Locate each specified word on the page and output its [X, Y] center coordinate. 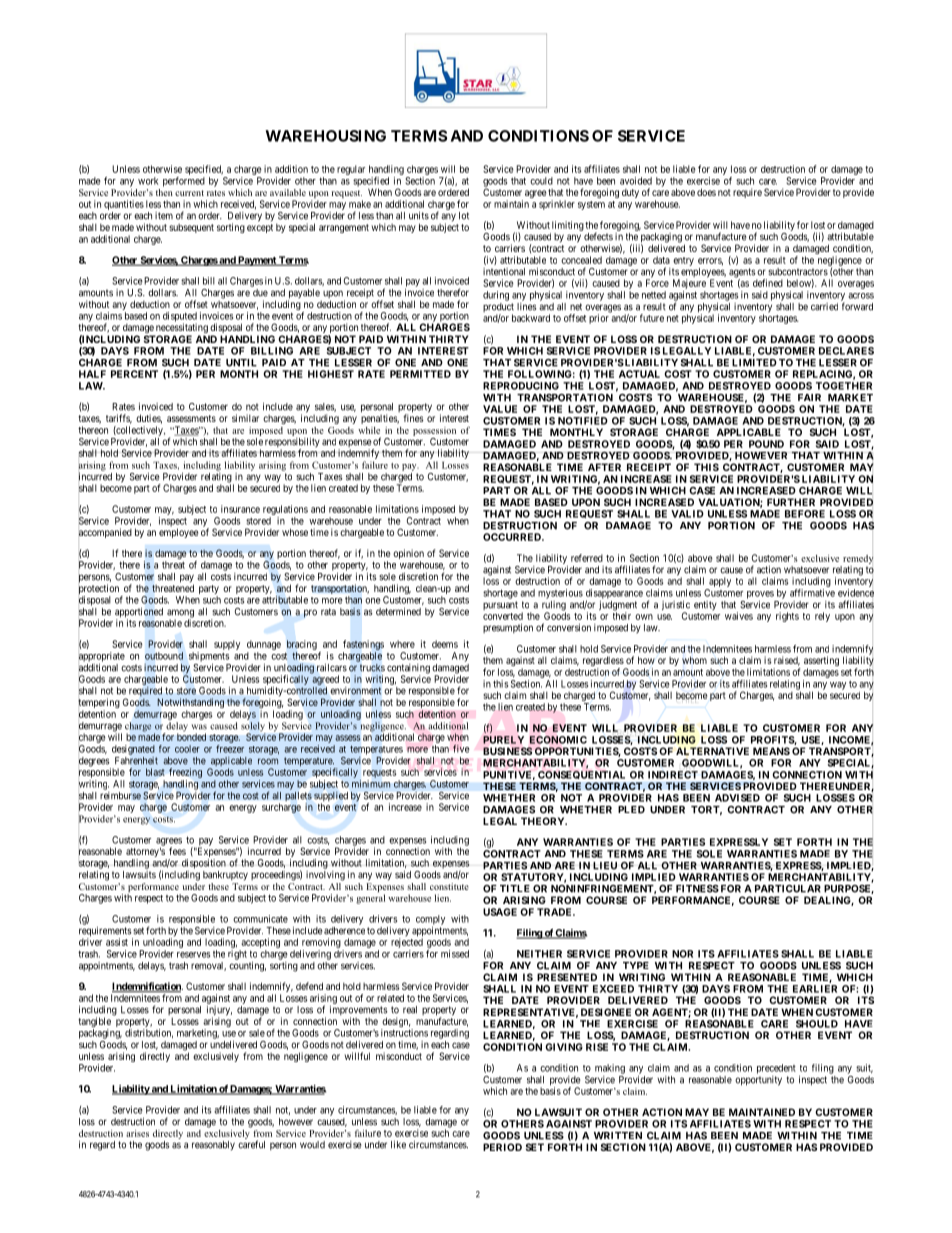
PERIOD [502, 1147]
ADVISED [737, 798]
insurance [240, 509]
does [706, 192]
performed [184, 182]
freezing [185, 773]
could [541, 181]
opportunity [758, 1081]
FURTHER [791, 502]
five [461, 748]
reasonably [213, 1146]
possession [434, 431]
